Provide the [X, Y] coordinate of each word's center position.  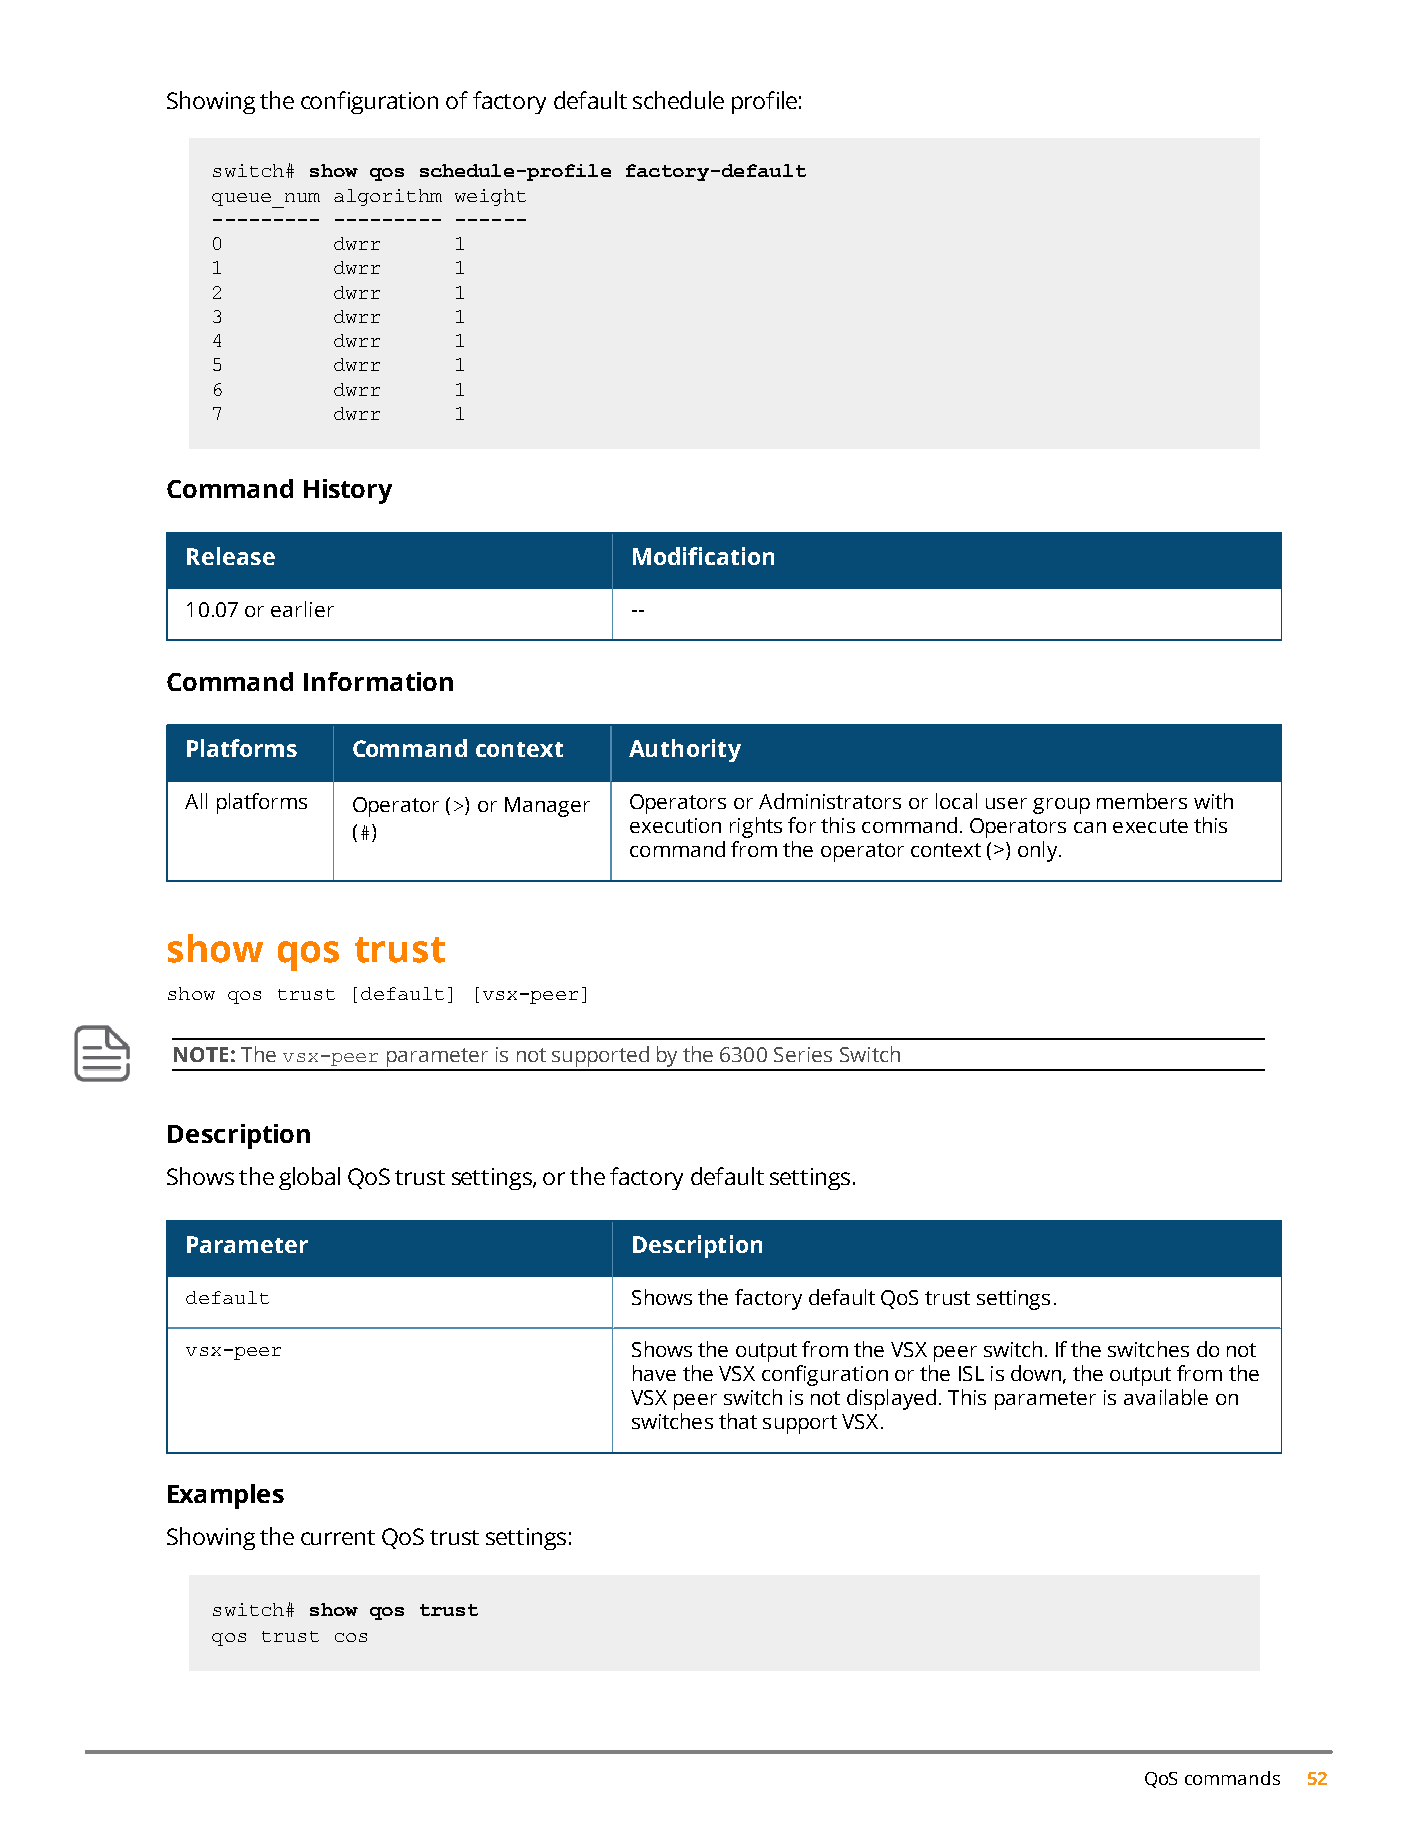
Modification [703, 556]
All [196, 801]
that [738, 1421]
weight [490, 197]
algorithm [388, 197]
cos [351, 1637]
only [1039, 851]
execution [675, 825]
